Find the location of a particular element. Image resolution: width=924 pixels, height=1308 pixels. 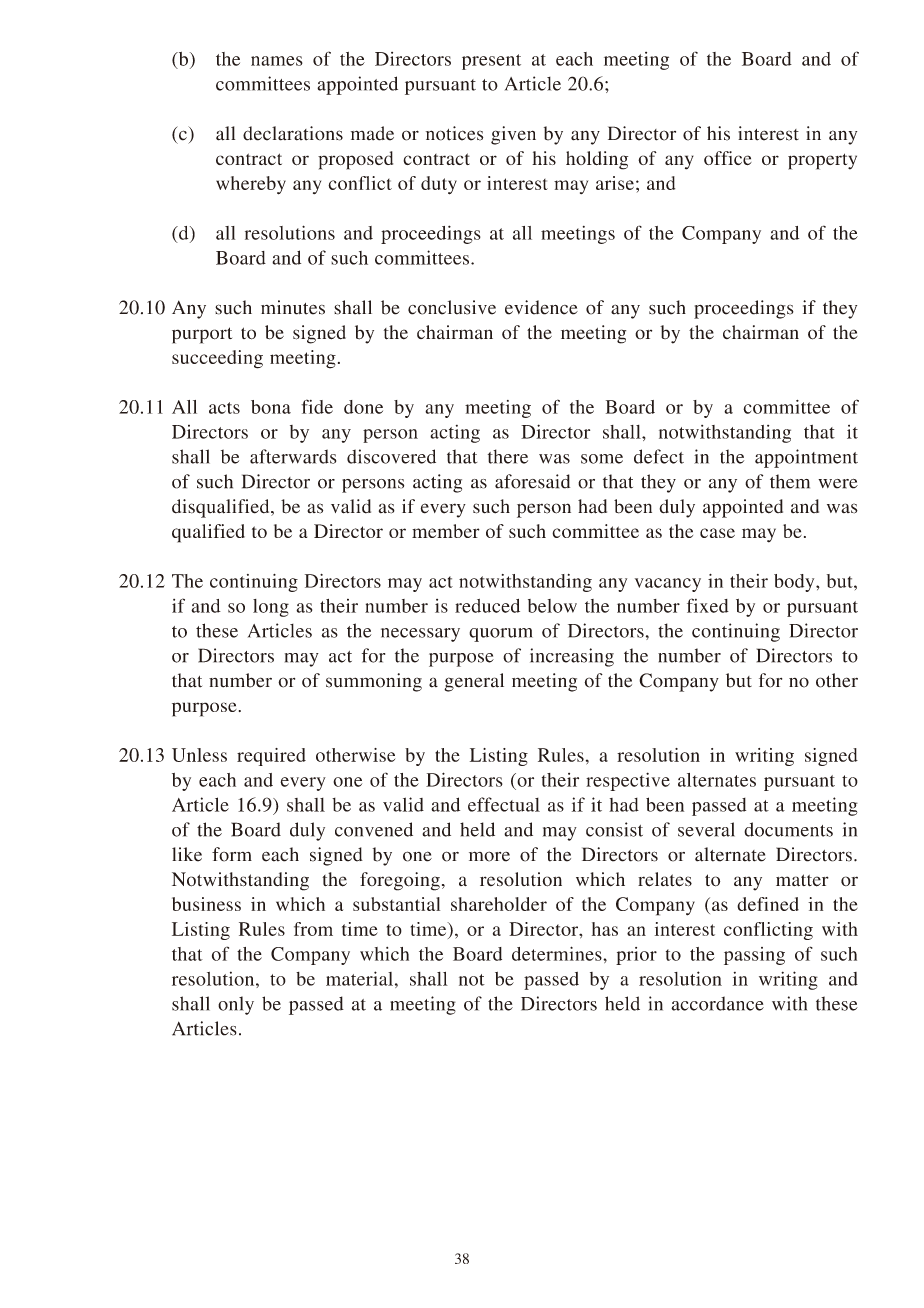

passing is located at coordinates (754, 956).
